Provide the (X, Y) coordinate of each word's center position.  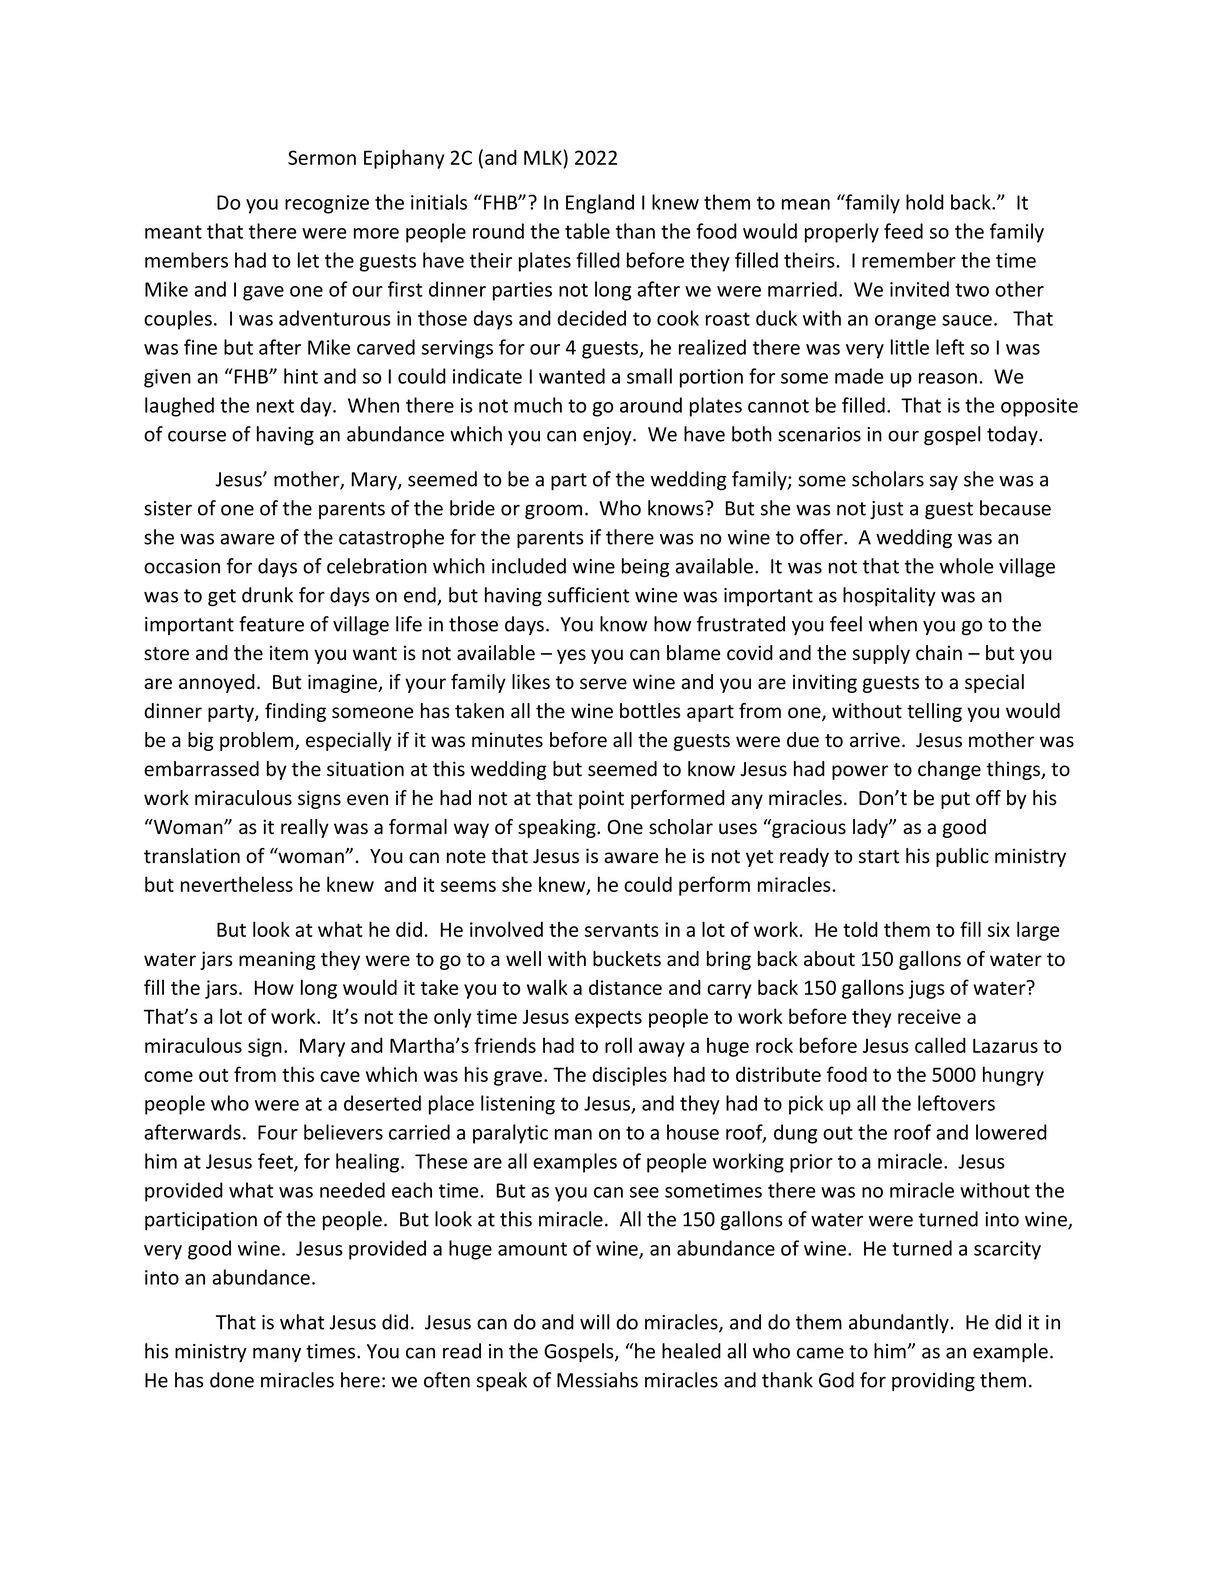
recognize (327, 204)
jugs (927, 989)
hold (925, 202)
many (277, 1354)
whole (967, 566)
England (600, 204)
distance (625, 987)
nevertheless (237, 884)
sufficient (589, 595)
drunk (267, 595)
